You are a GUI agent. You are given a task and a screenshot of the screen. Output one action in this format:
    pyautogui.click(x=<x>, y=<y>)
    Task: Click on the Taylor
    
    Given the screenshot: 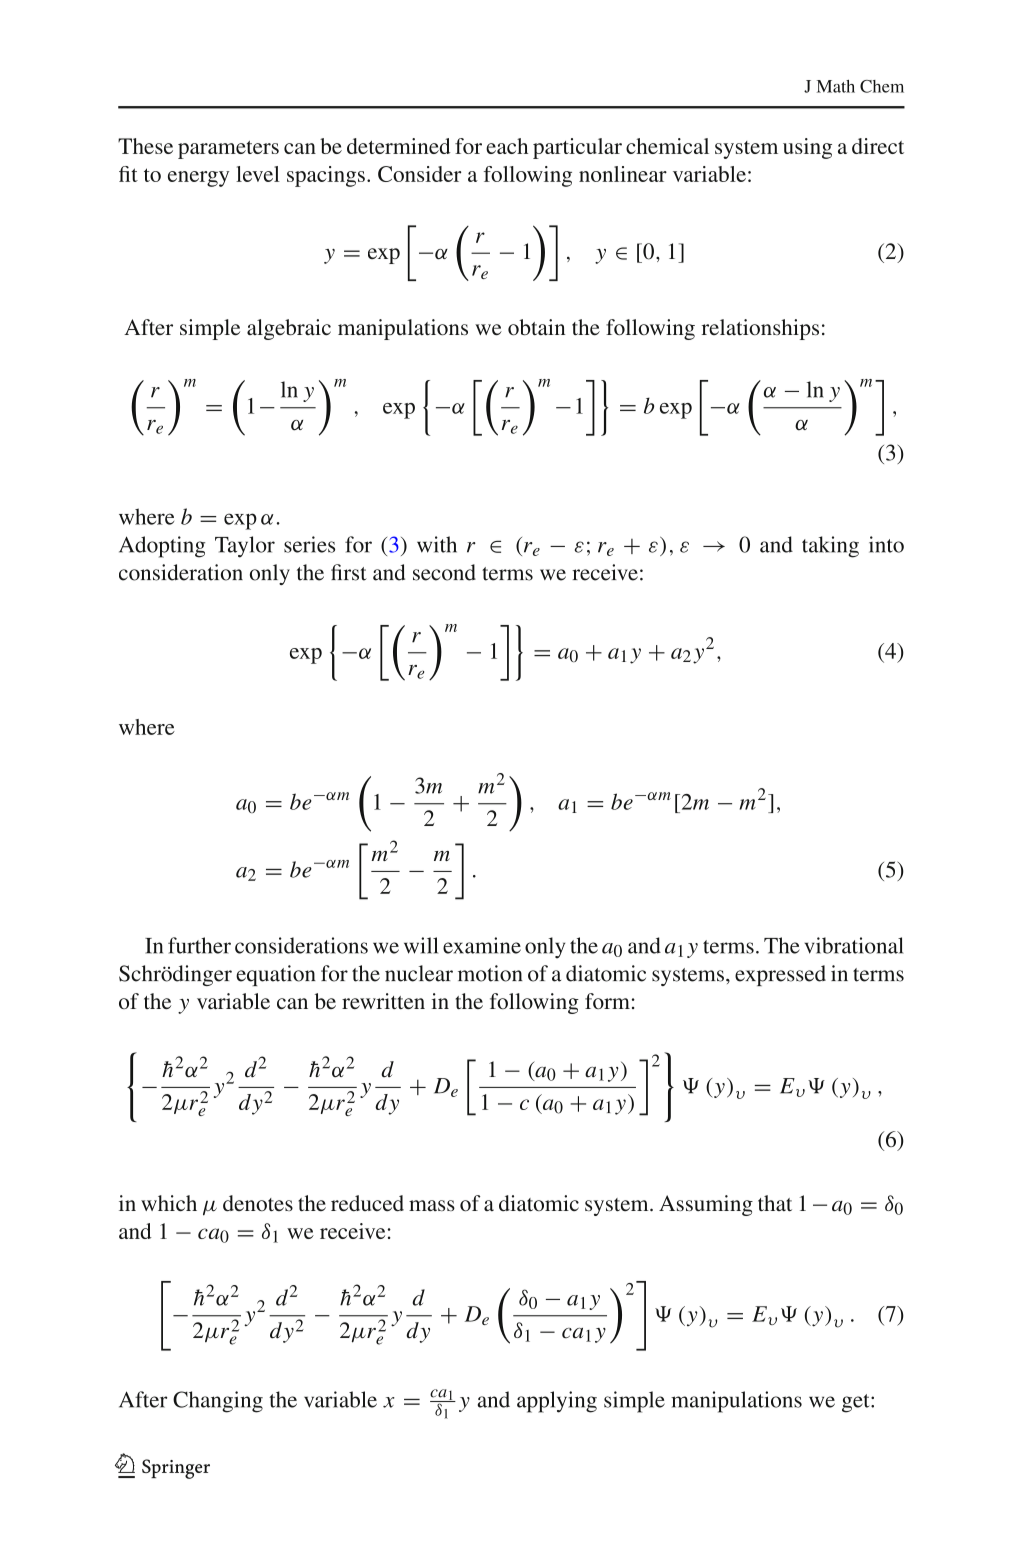 What is the action you would take?
    pyautogui.click(x=245, y=547)
